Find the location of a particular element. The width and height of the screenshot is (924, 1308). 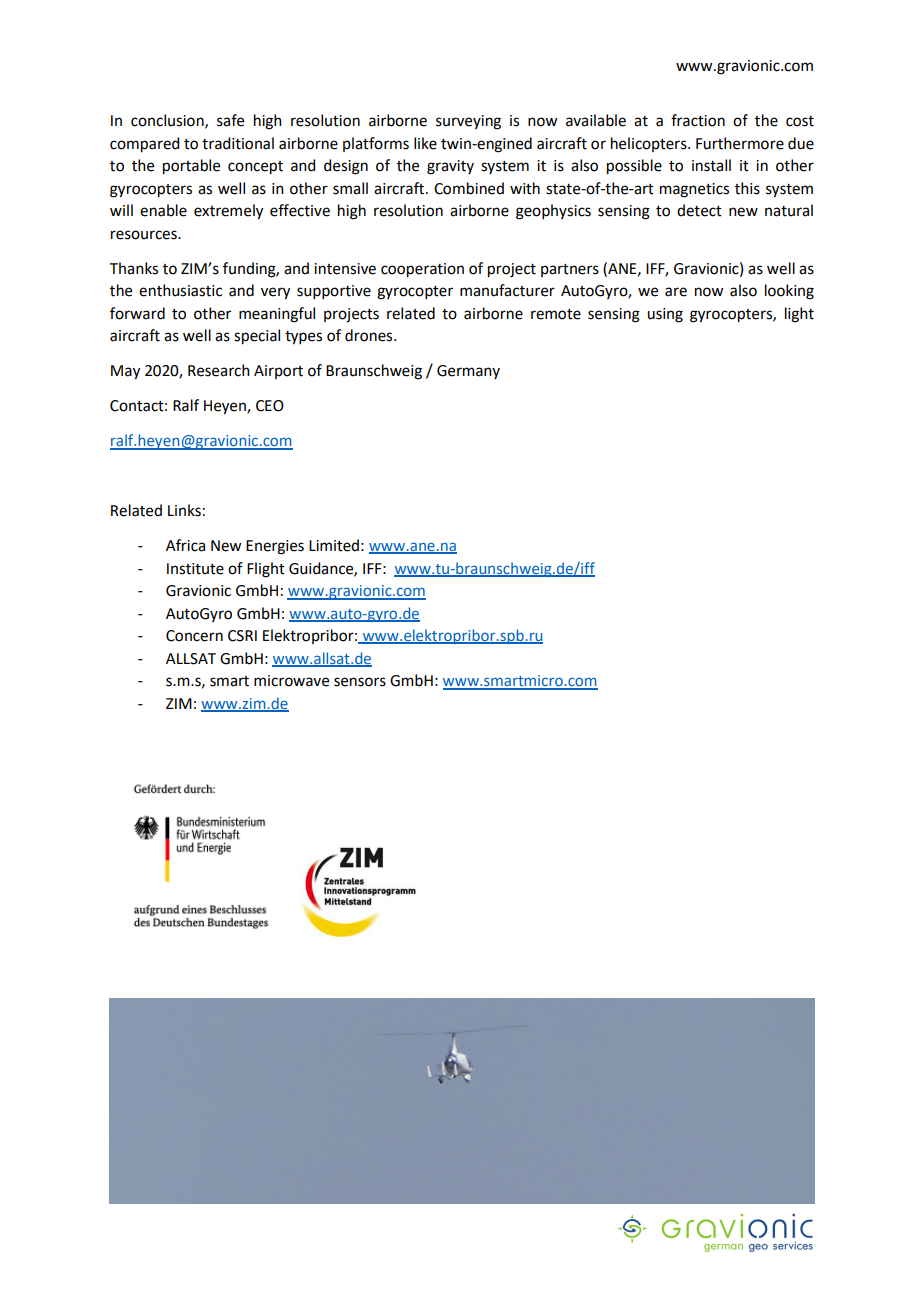

Furthermore is located at coordinates (740, 143).
